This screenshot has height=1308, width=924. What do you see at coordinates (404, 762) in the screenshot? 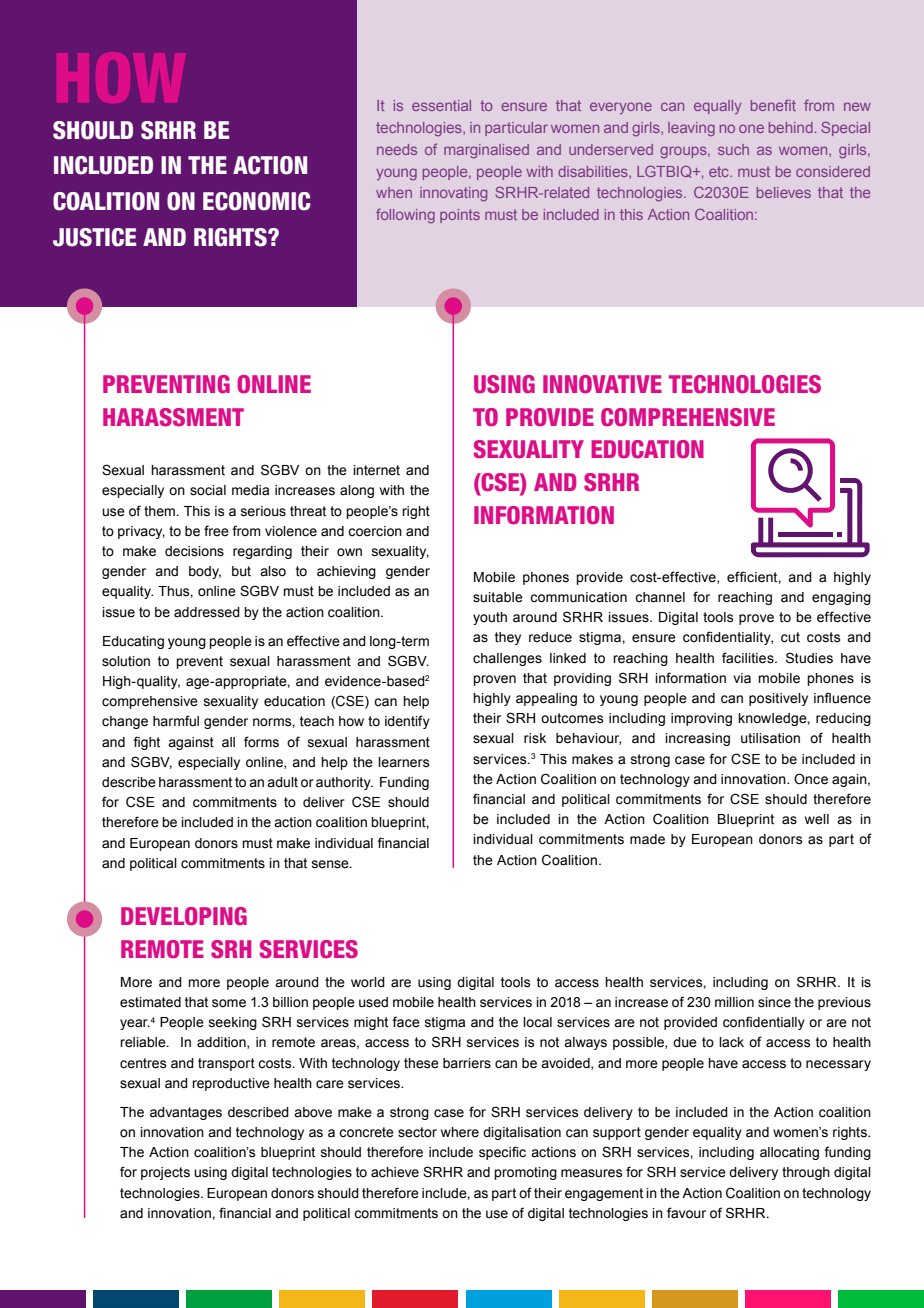
I see `learners` at bounding box center [404, 762].
